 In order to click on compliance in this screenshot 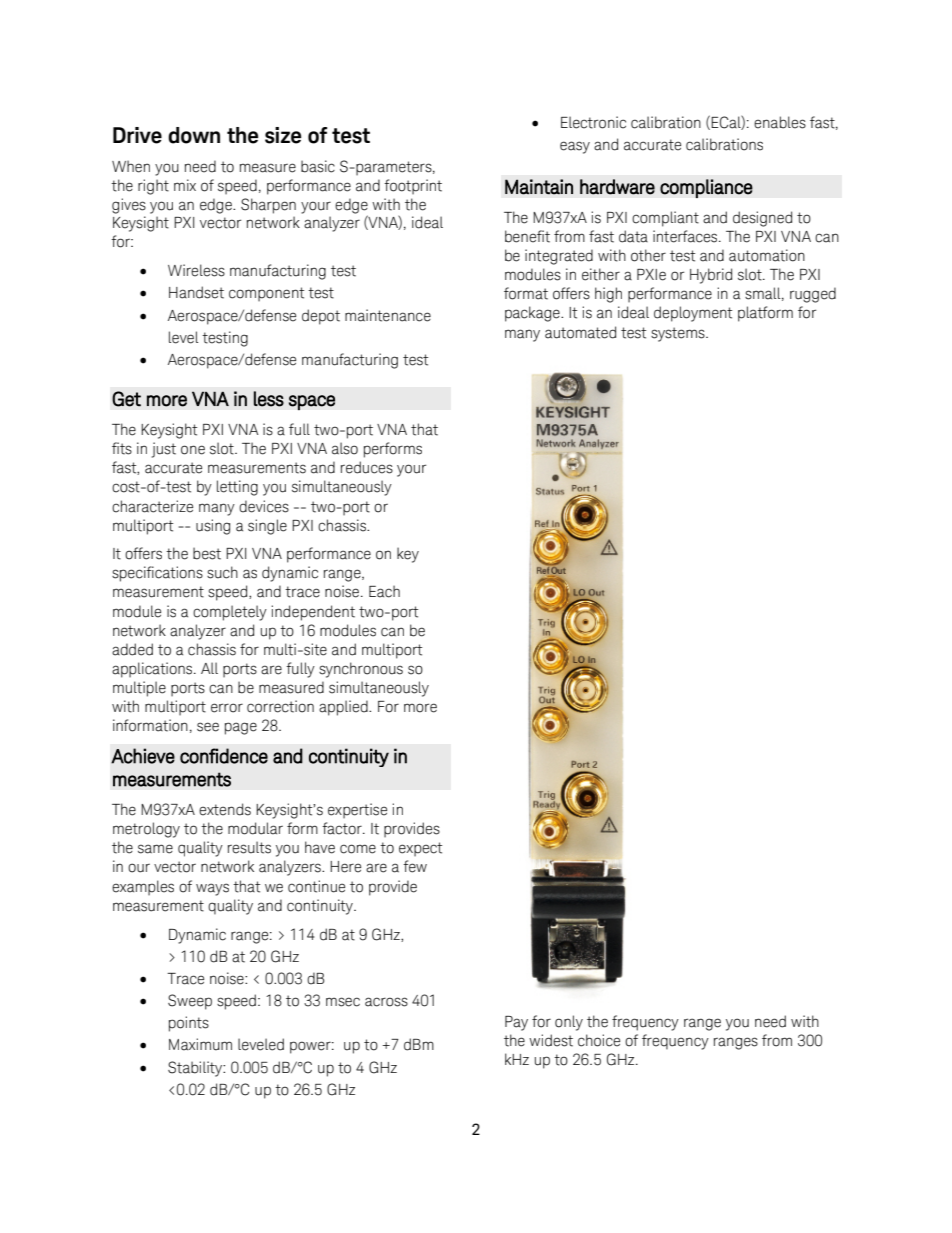, I will do `click(706, 188)`.
